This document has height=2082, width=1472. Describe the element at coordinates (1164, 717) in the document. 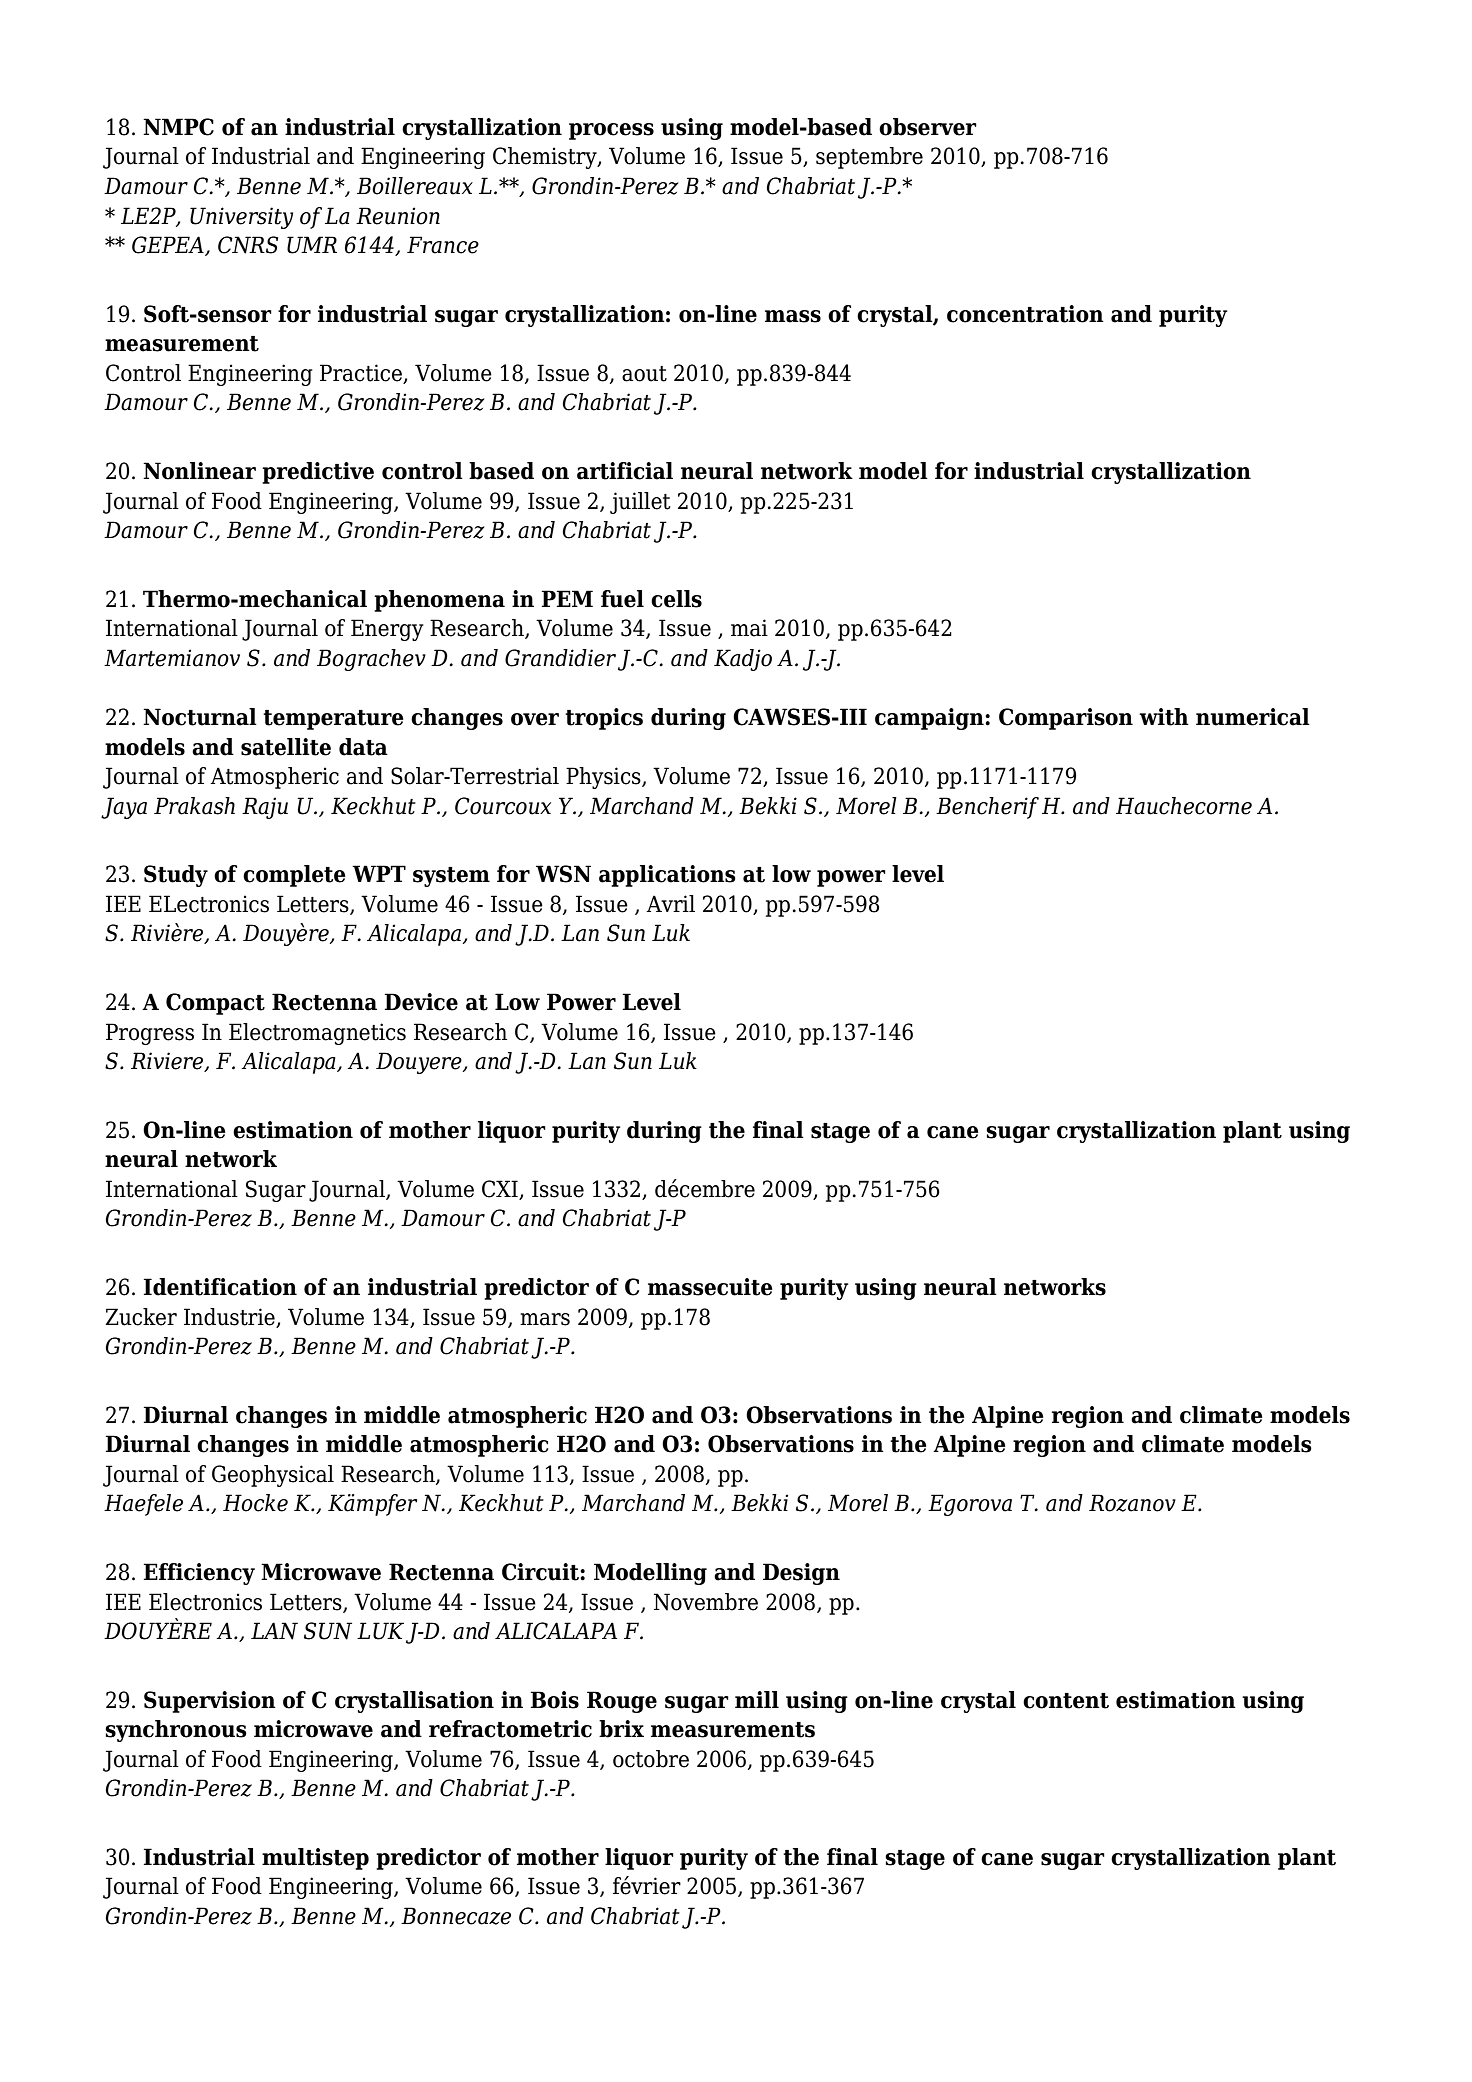

I see `with` at that location.
